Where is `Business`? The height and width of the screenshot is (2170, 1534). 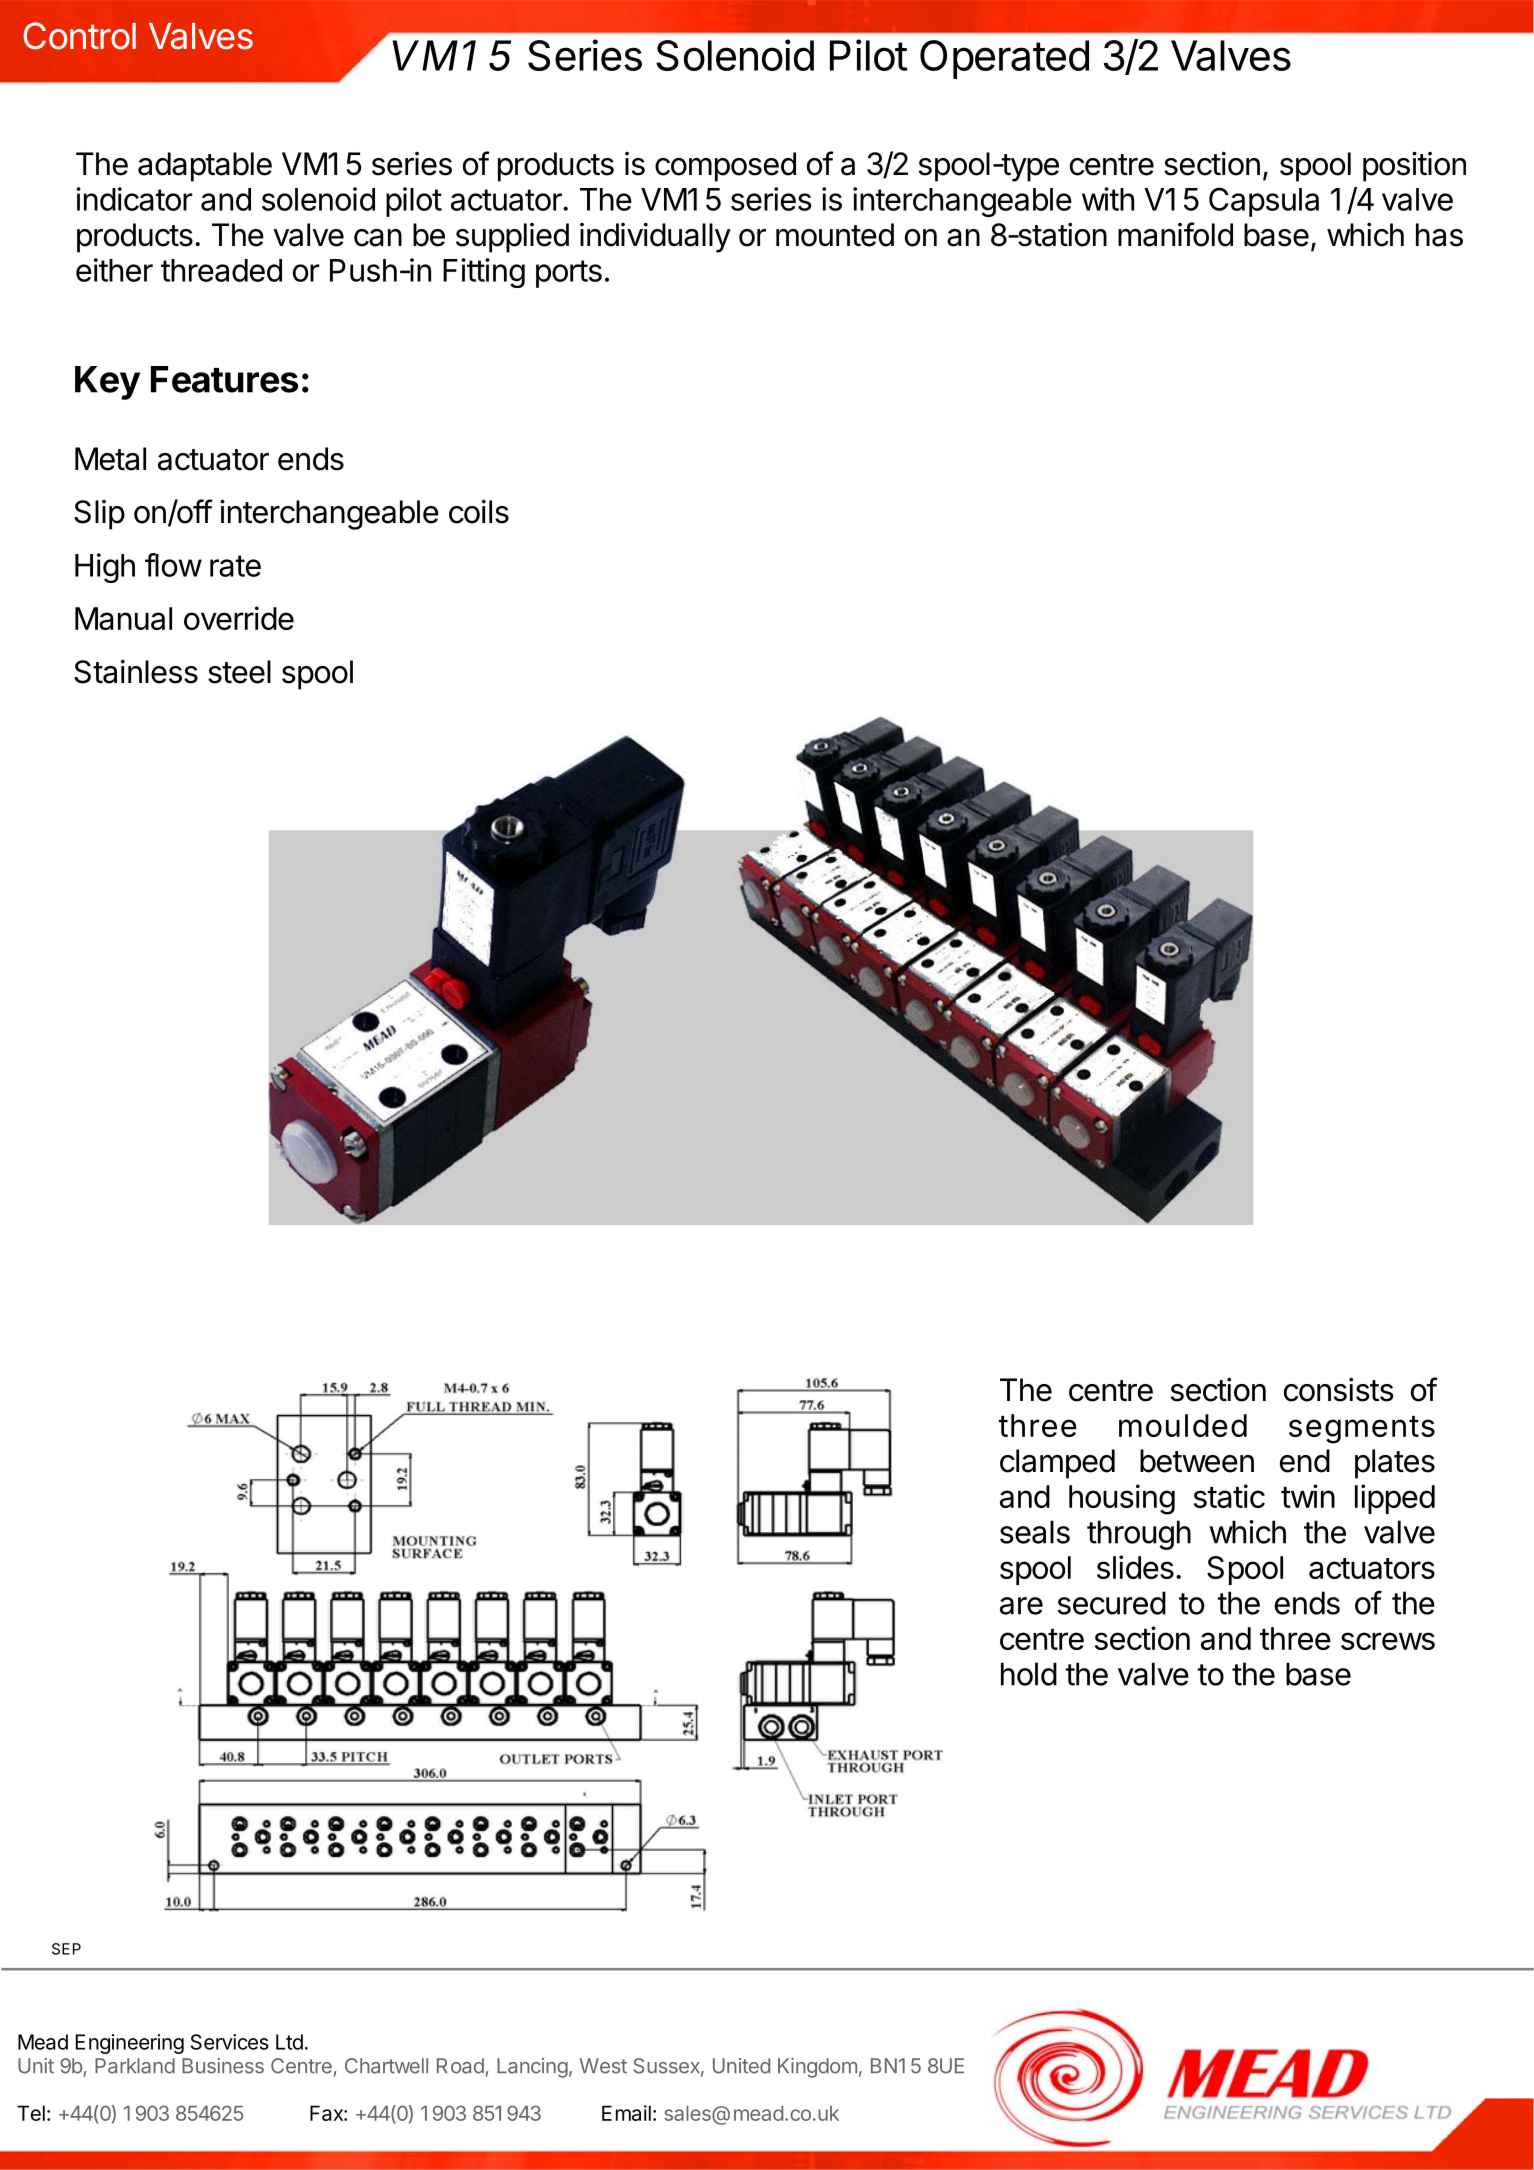 Business is located at coordinates (223, 2066).
